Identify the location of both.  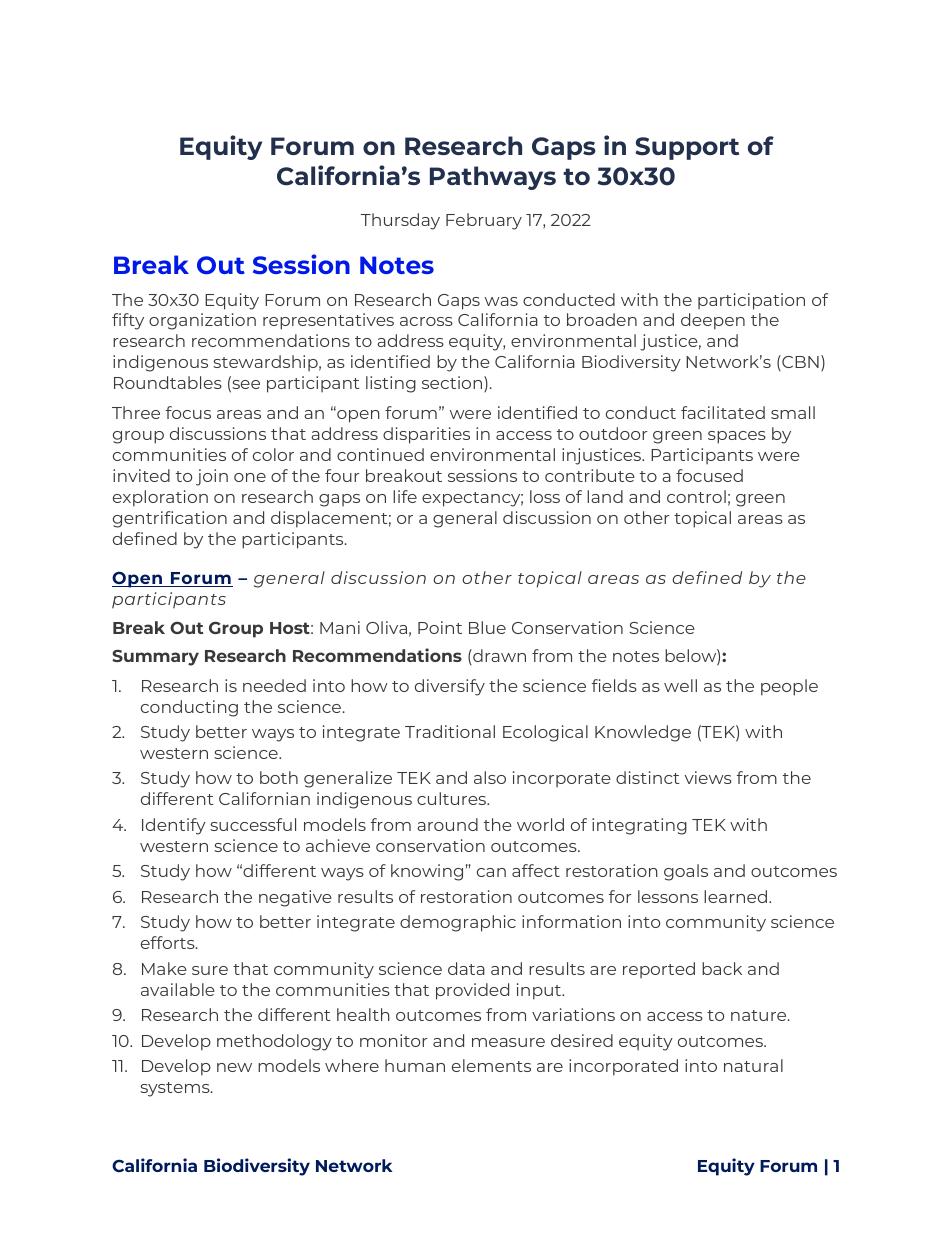
(279, 777).
